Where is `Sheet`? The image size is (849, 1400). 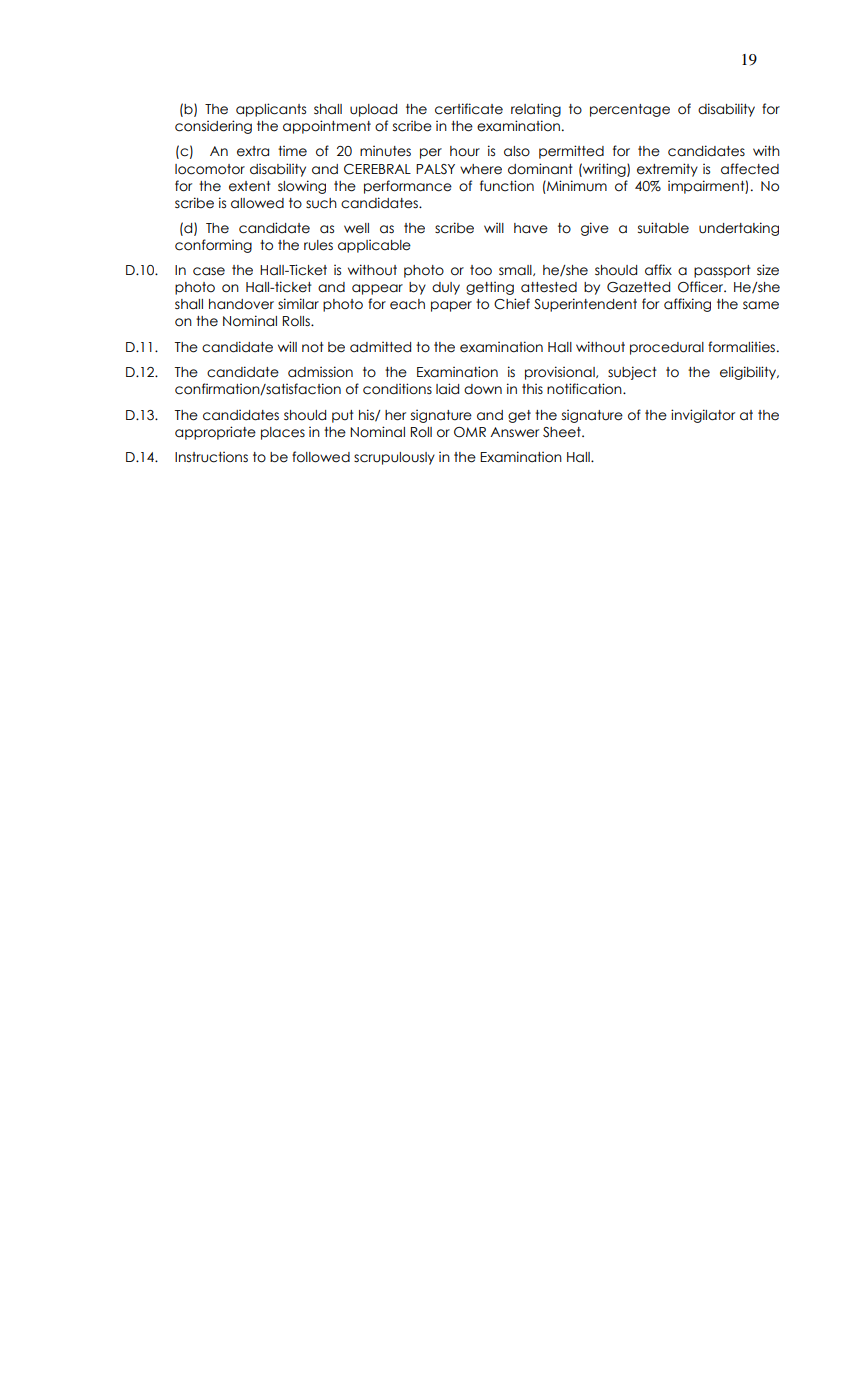
Sheet is located at coordinates (563, 432).
